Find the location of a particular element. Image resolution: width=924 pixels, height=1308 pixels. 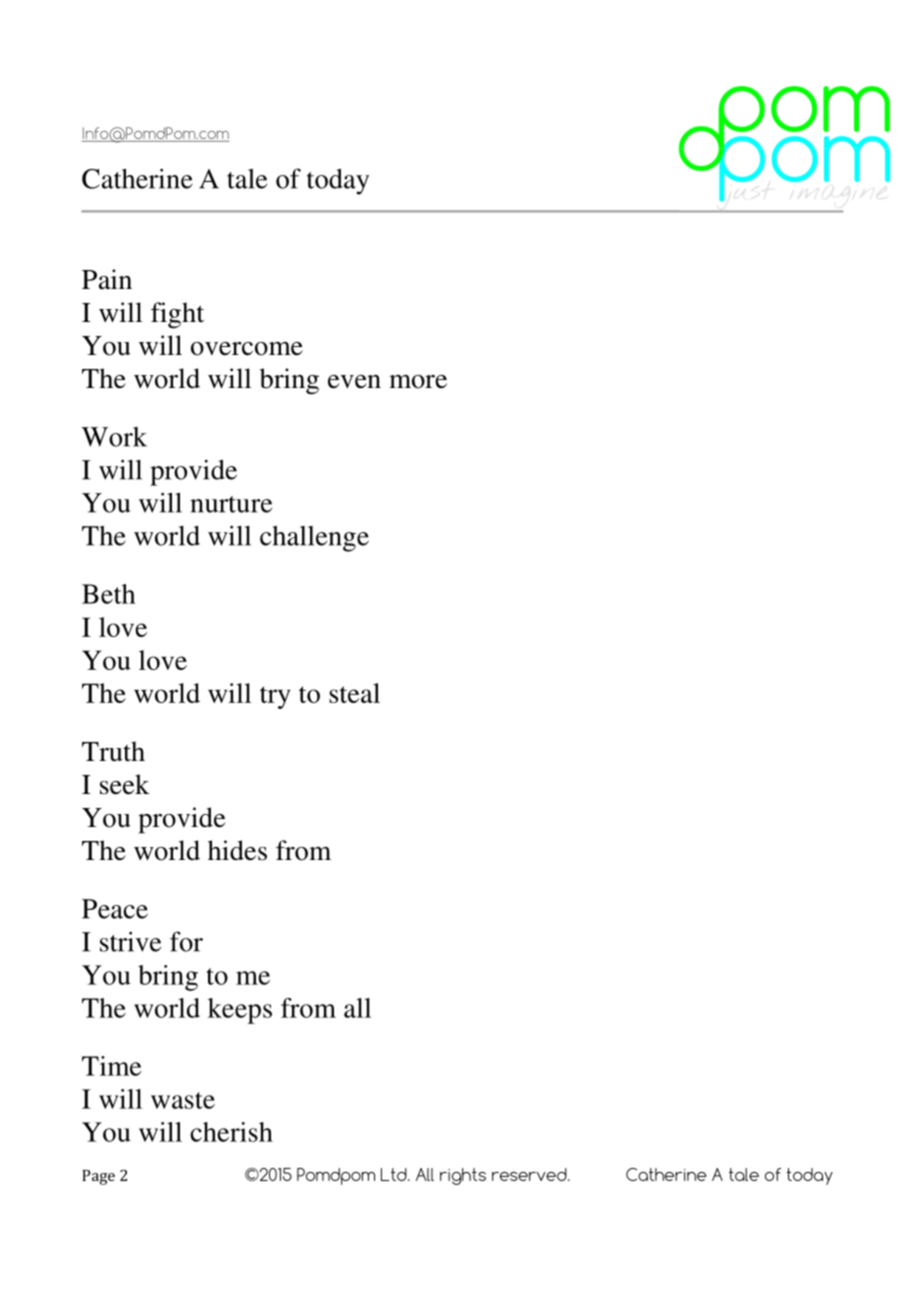

Ltd is located at coordinates (395, 1174).
